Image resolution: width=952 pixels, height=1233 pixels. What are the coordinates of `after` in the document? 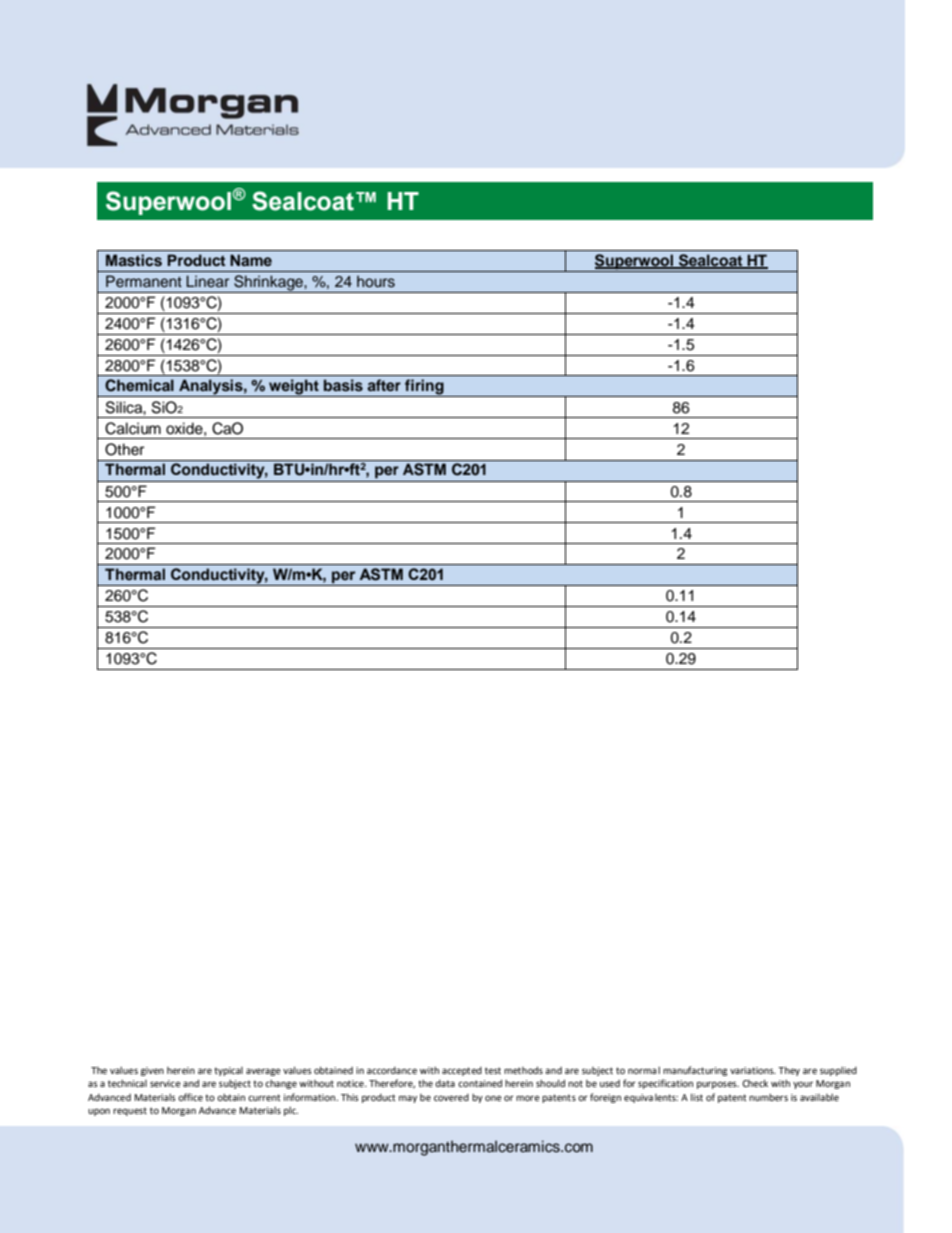 It's located at (384, 385).
